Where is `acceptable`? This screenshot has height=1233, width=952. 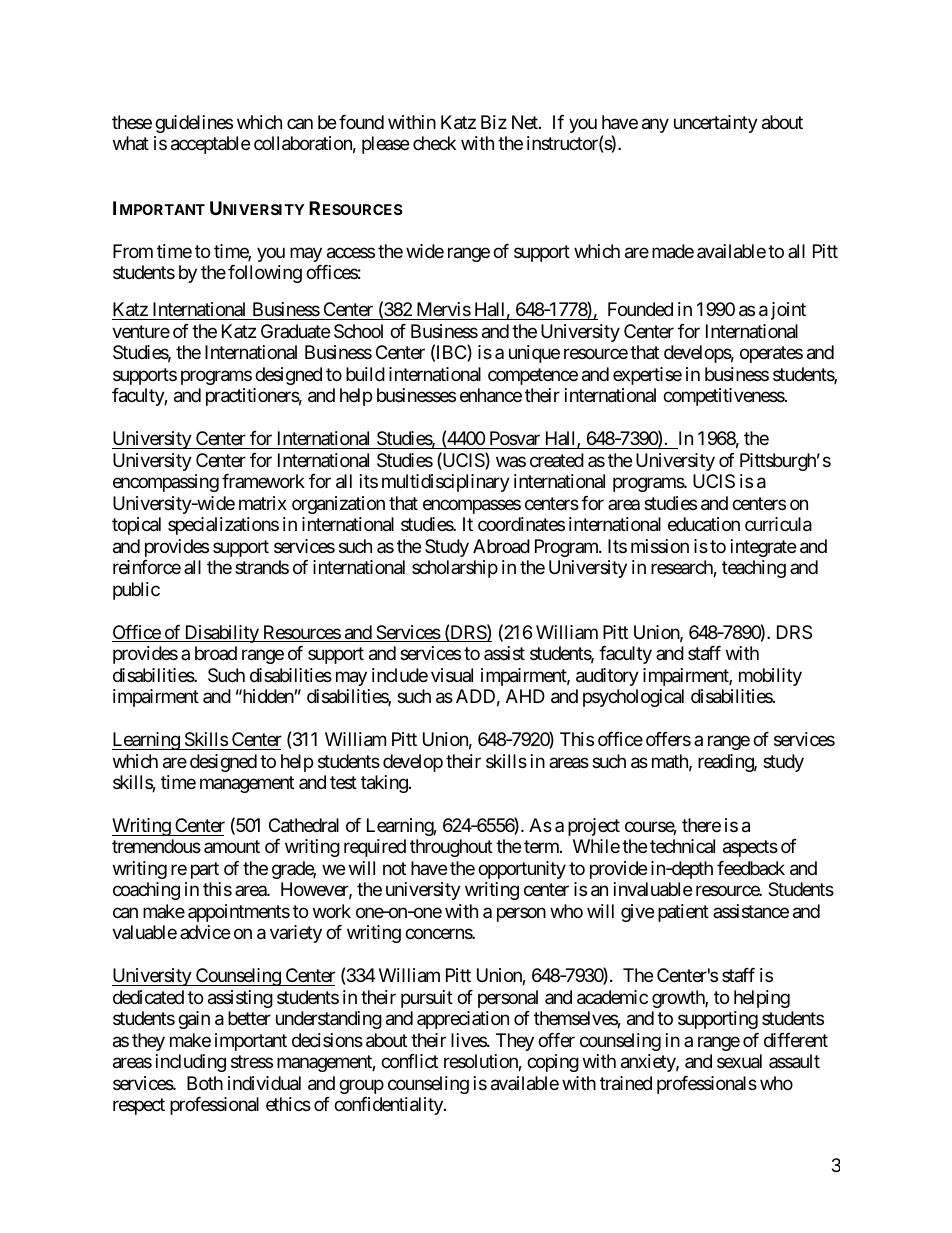
acceptable is located at coordinates (210, 145).
